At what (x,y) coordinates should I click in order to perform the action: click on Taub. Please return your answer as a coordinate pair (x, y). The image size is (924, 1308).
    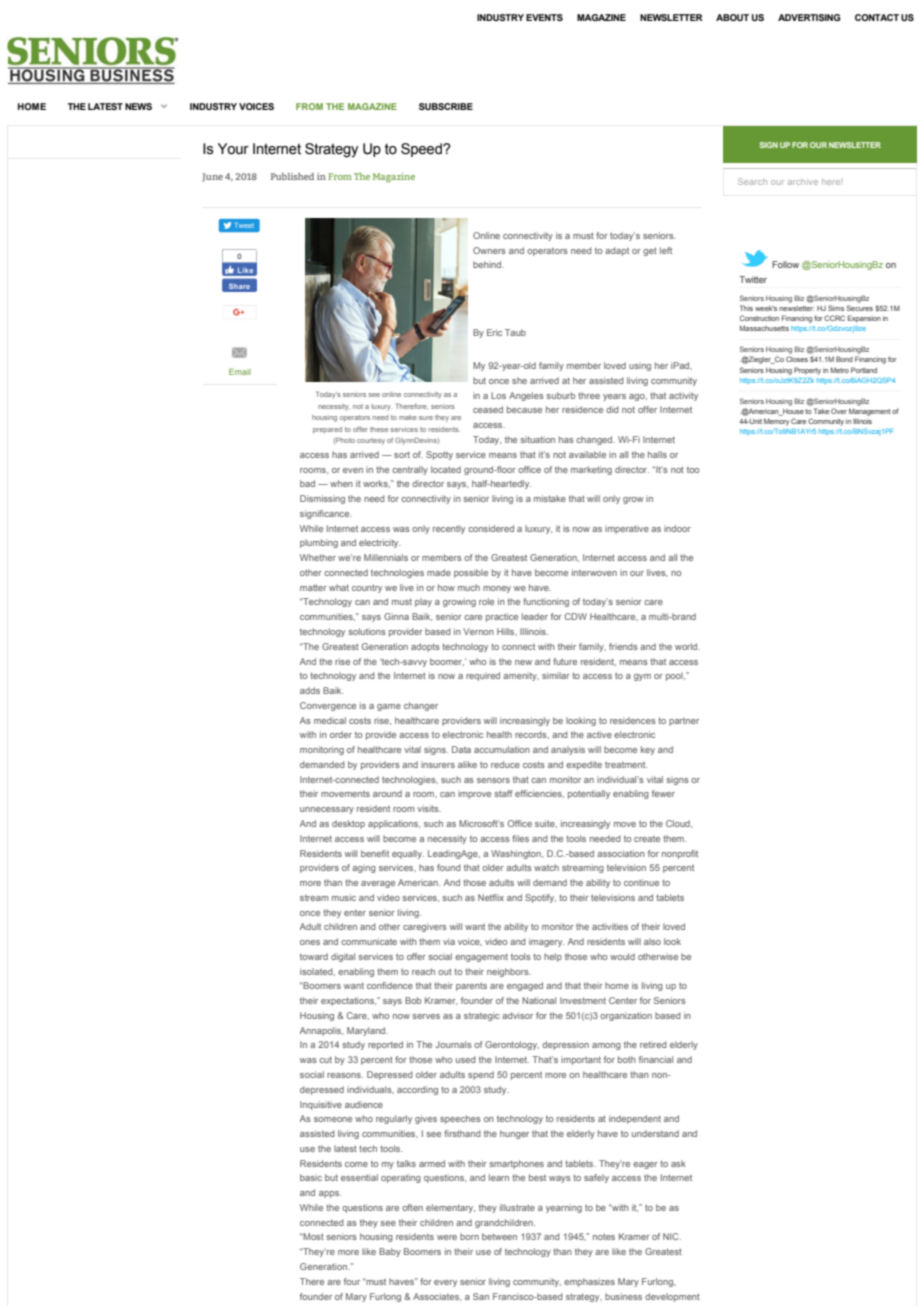
    Looking at the image, I should click on (515, 332).
